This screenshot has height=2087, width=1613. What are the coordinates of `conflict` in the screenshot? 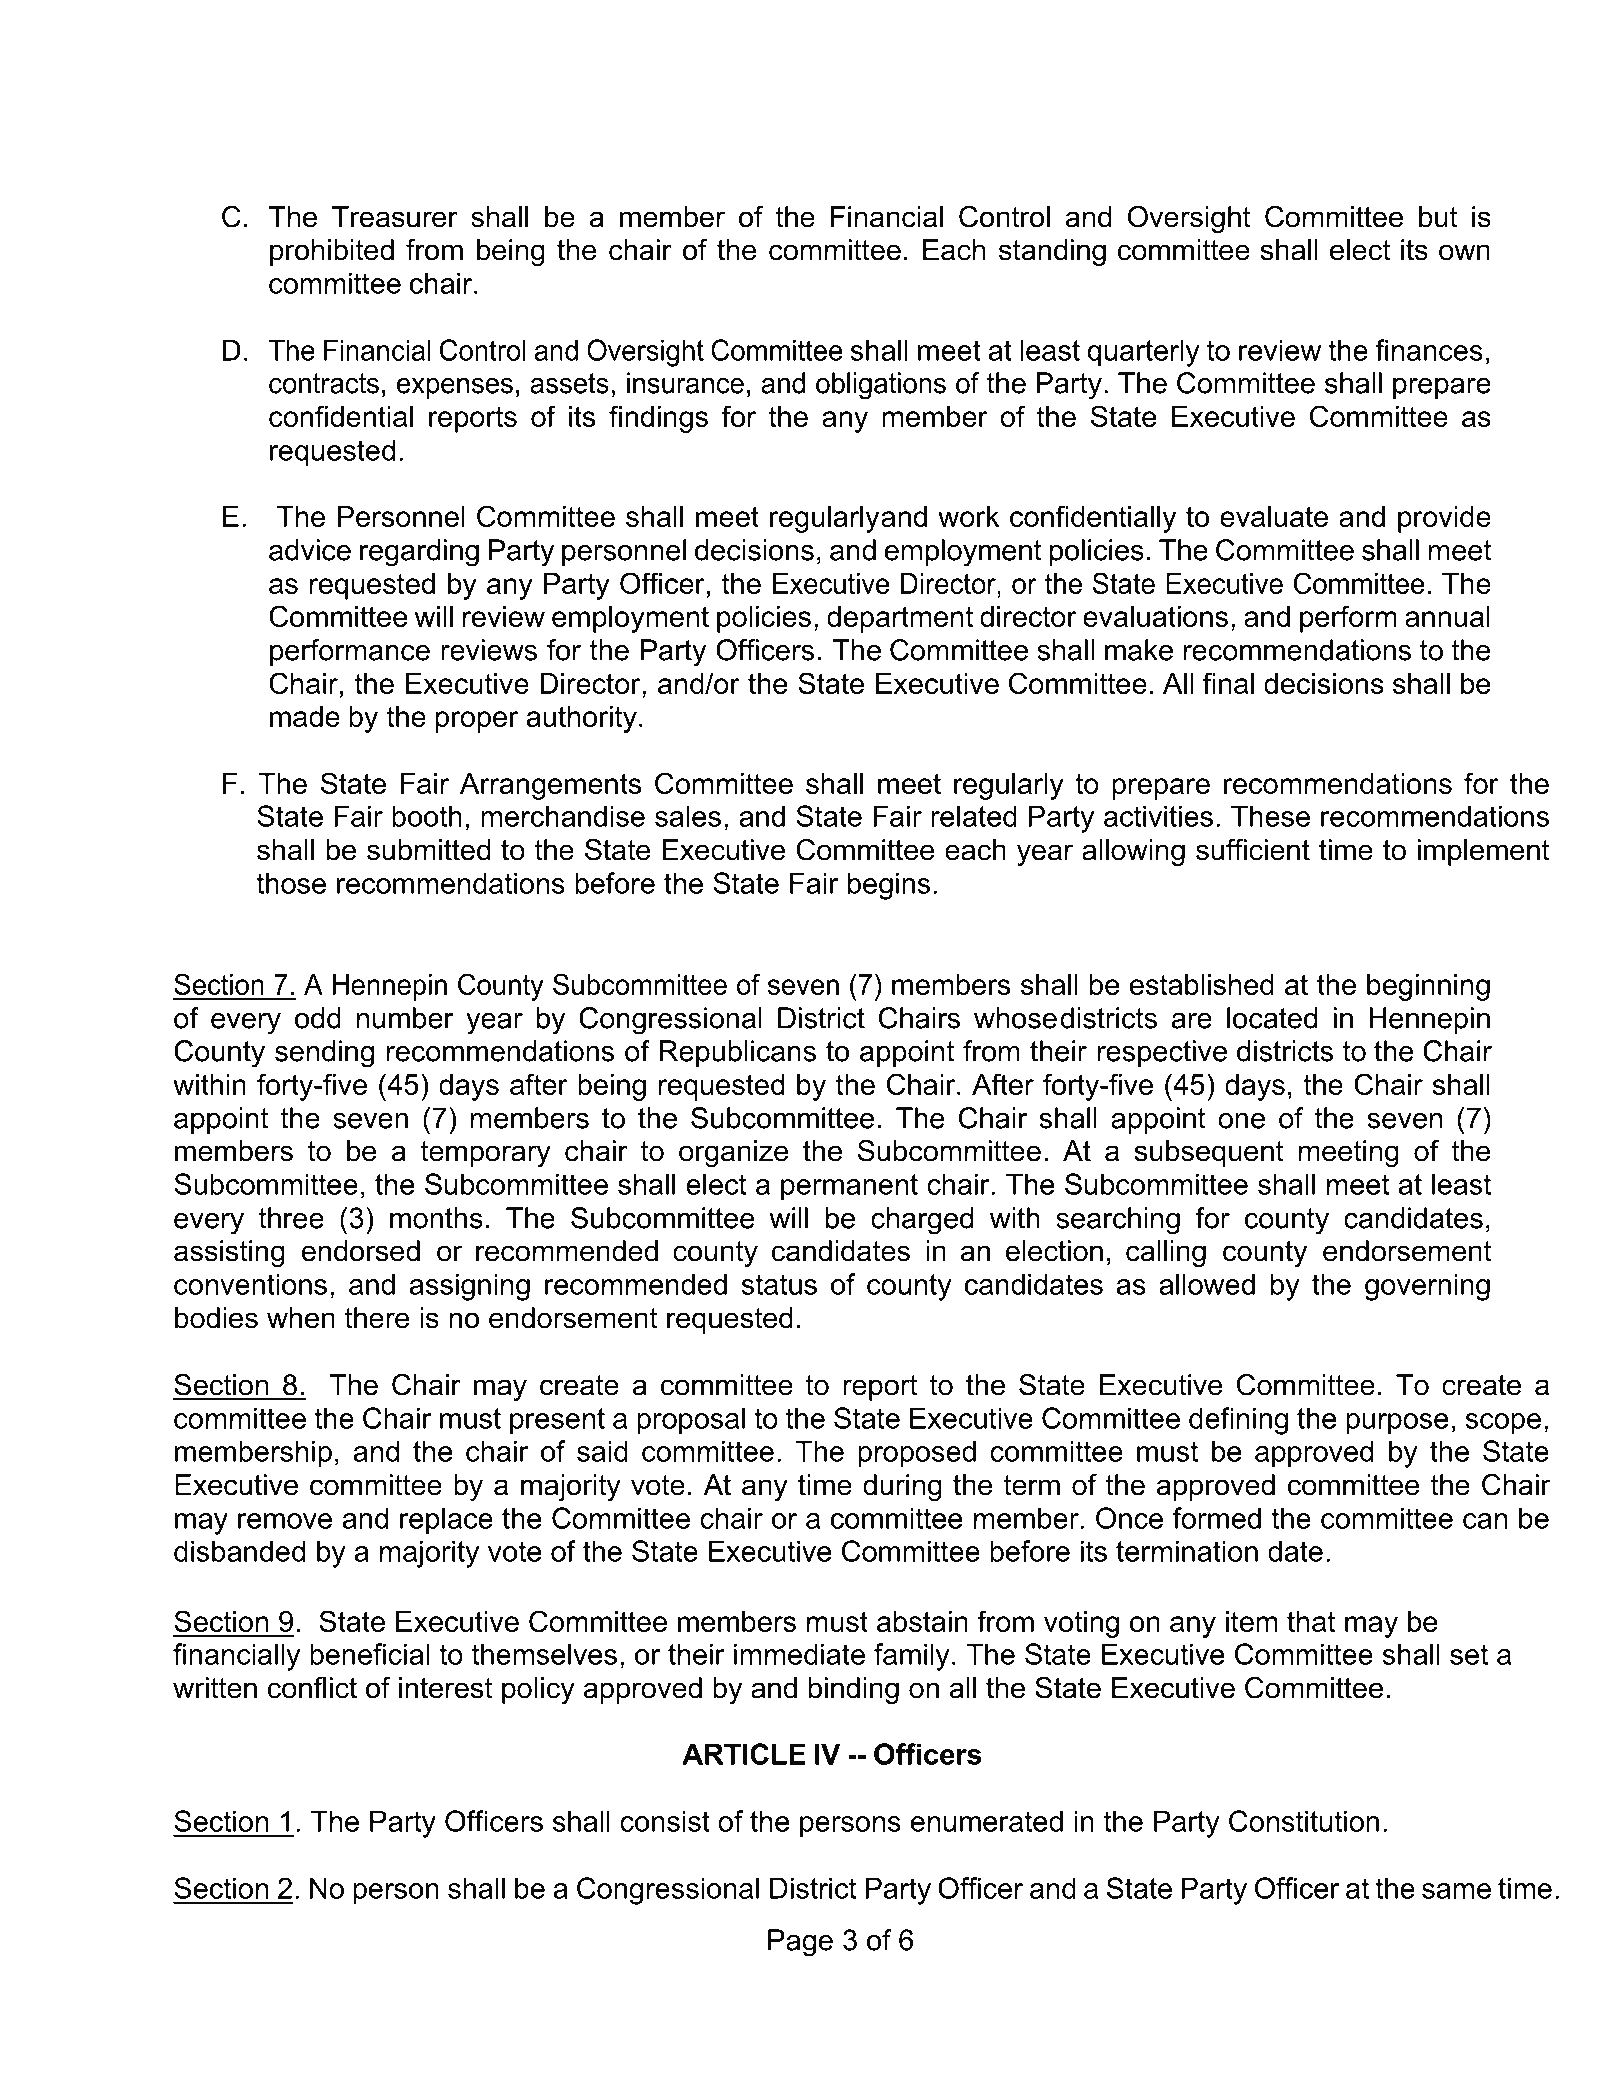 It's located at (312, 1688).
